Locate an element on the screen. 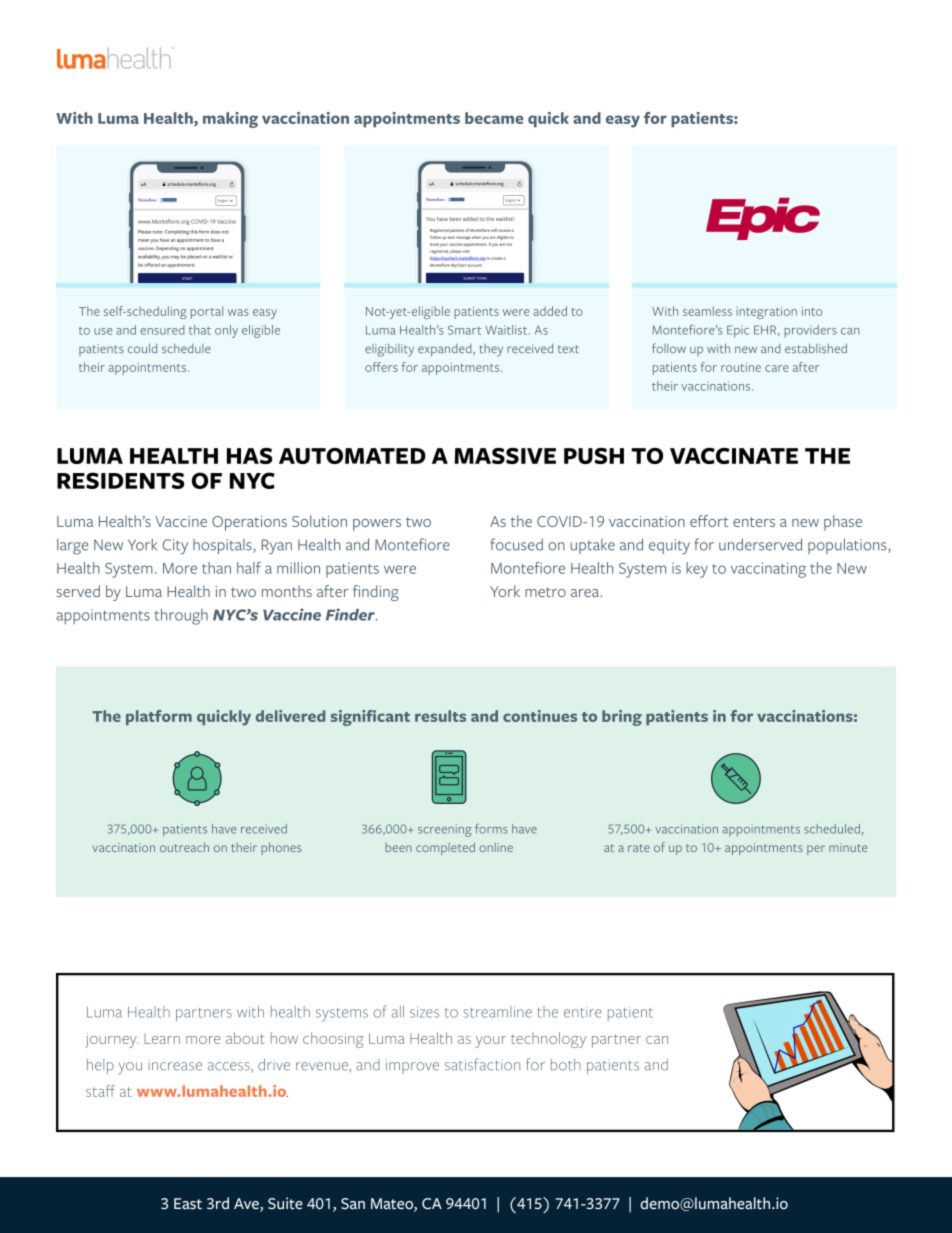  expanded is located at coordinates (446, 350).
